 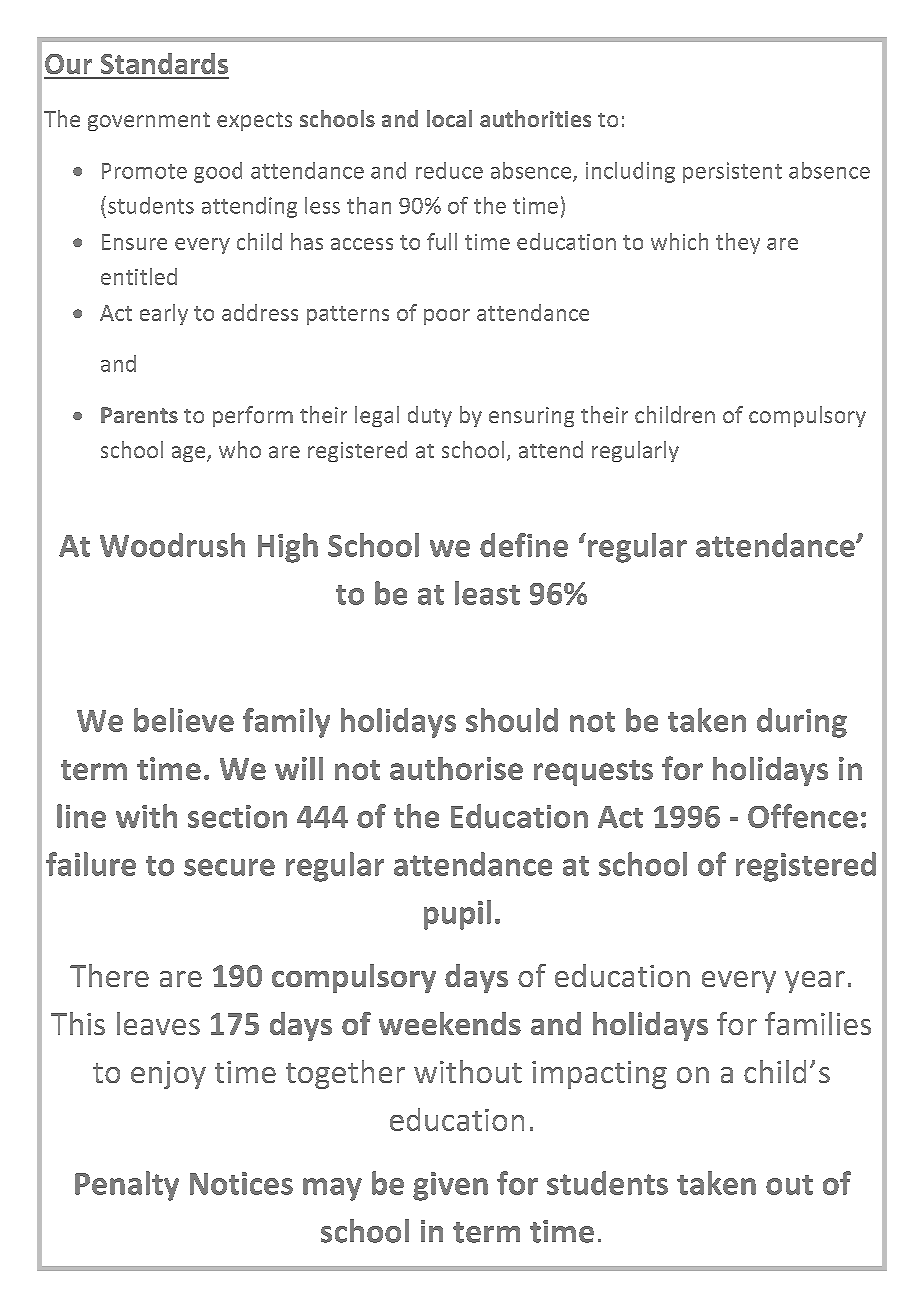 What do you see at coordinates (738, 243) in the page?
I see `they` at bounding box center [738, 243].
